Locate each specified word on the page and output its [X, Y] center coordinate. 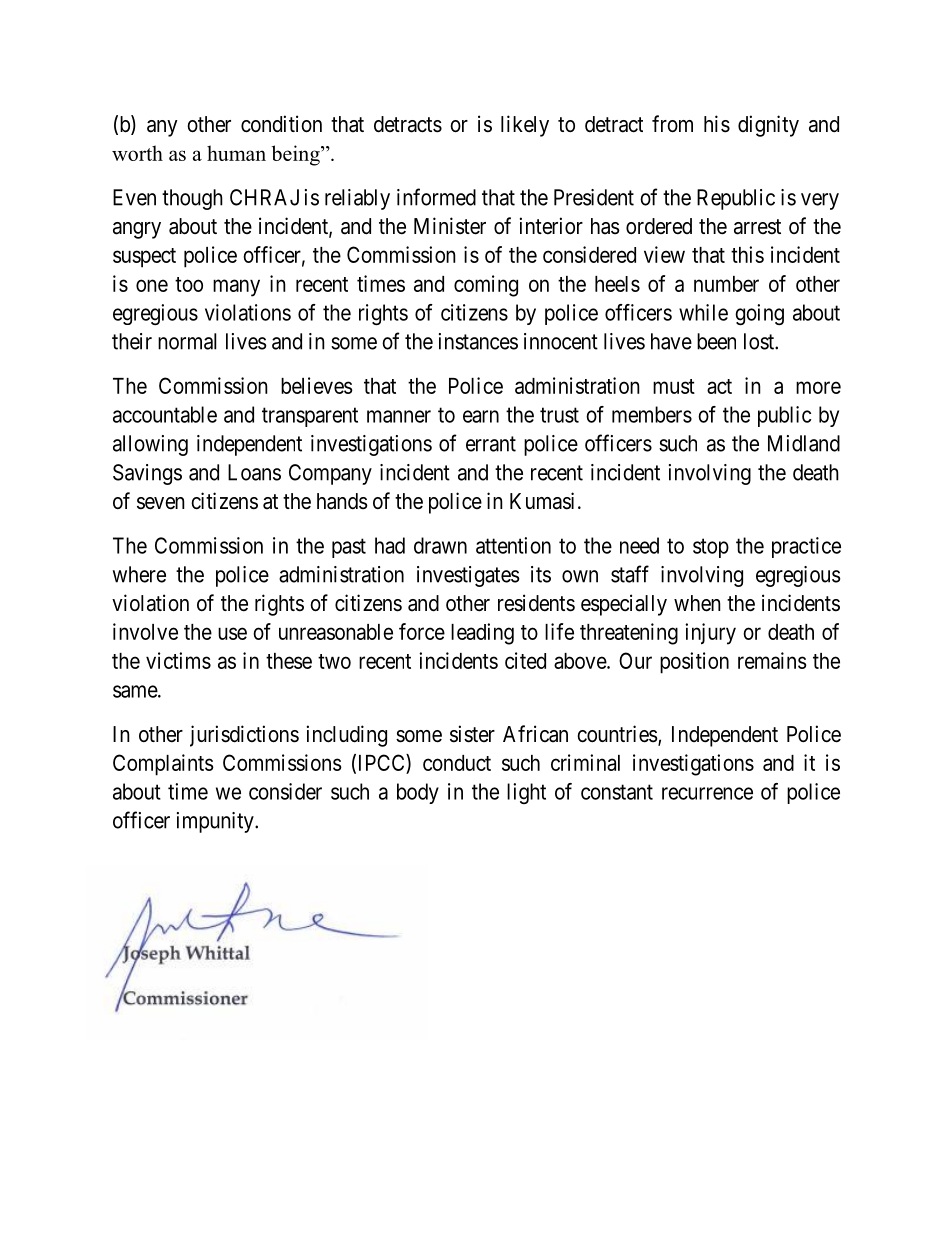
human [236, 153]
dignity [768, 126]
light [526, 793]
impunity [216, 822]
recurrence [707, 793]
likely [525, 126]
